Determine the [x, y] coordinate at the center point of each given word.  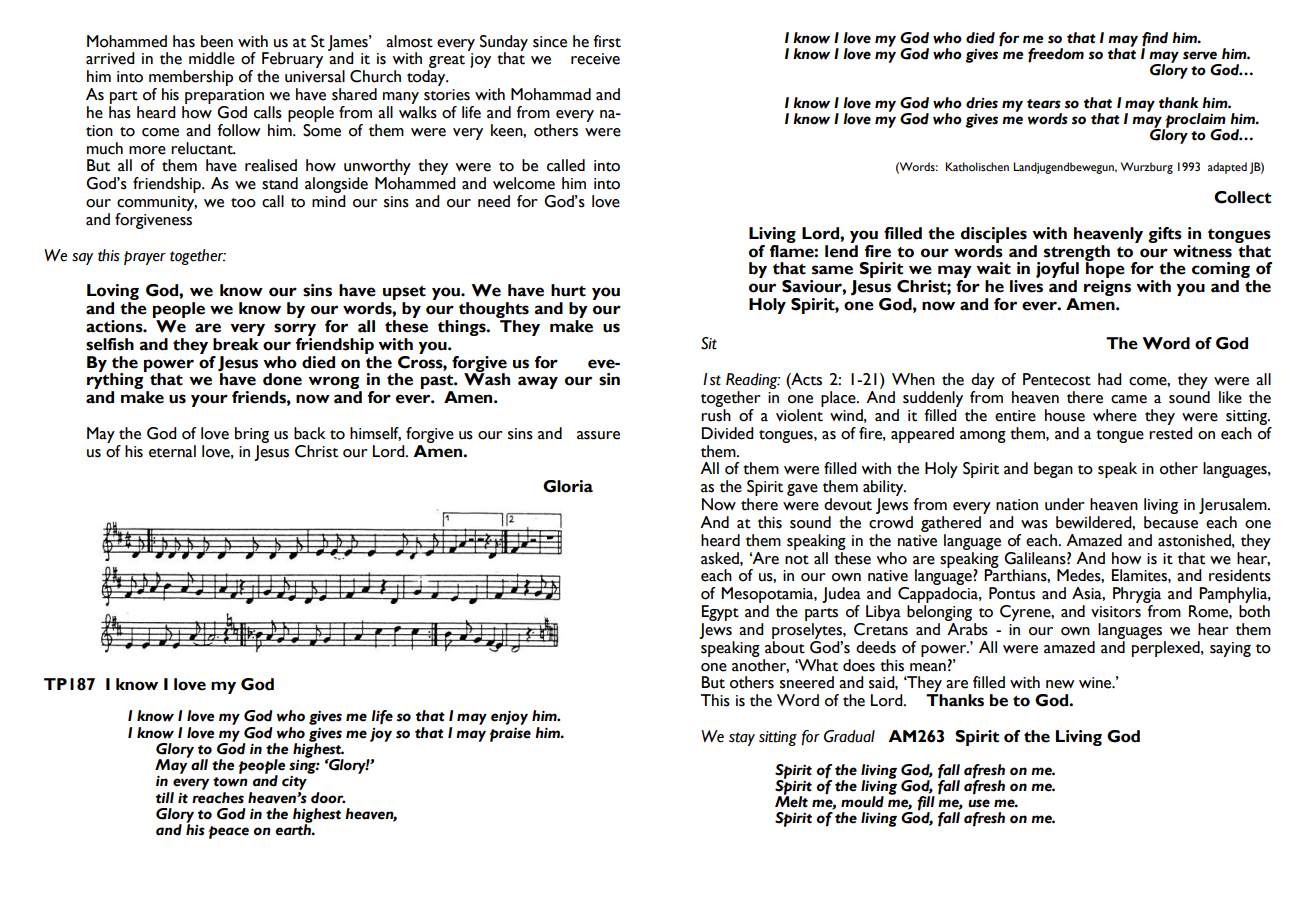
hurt [568, 290]
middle [212, 58]
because [1171, 522]
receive [595, 59]
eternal [172, 451]
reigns [1107, 288]
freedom [1056, 55]
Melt [791, 801]
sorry [295, 329]
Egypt [720, 614]
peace [228, 832]
